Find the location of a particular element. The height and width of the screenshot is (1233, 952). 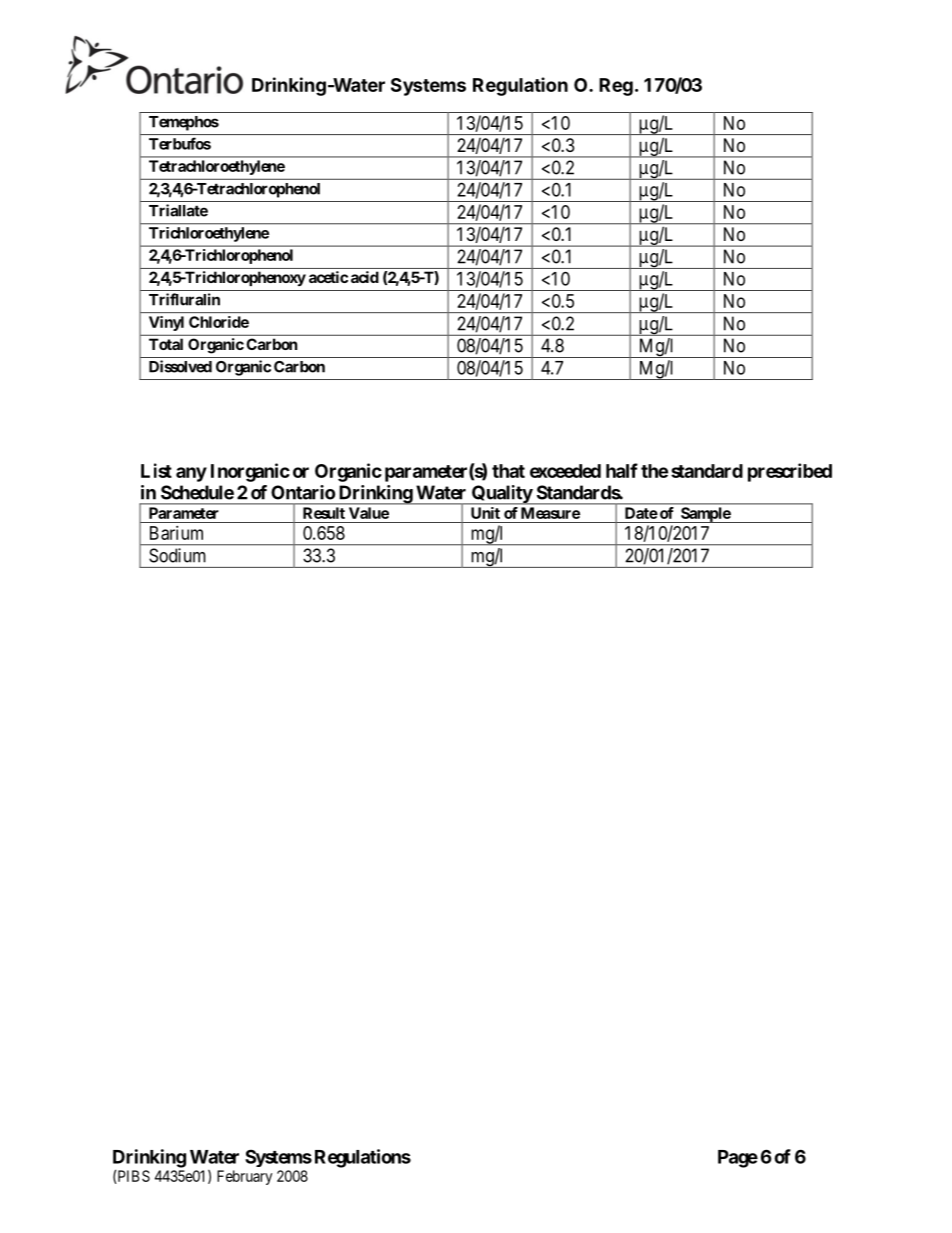

Sodium is located at coordinates (177, 555).
